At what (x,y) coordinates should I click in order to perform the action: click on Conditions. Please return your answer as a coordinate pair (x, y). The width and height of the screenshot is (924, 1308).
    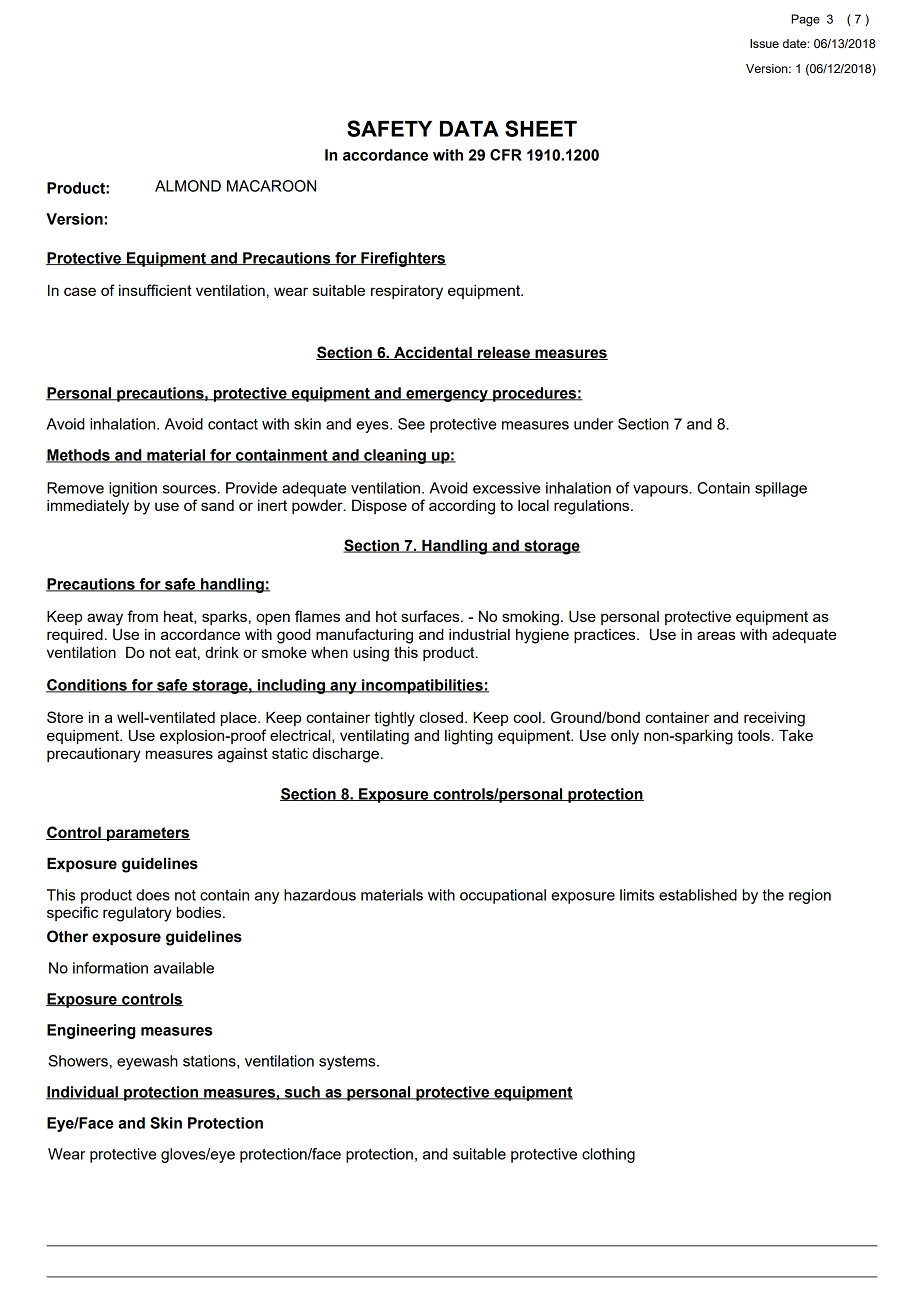
    Looking at the image, I should click on (87, 686).
